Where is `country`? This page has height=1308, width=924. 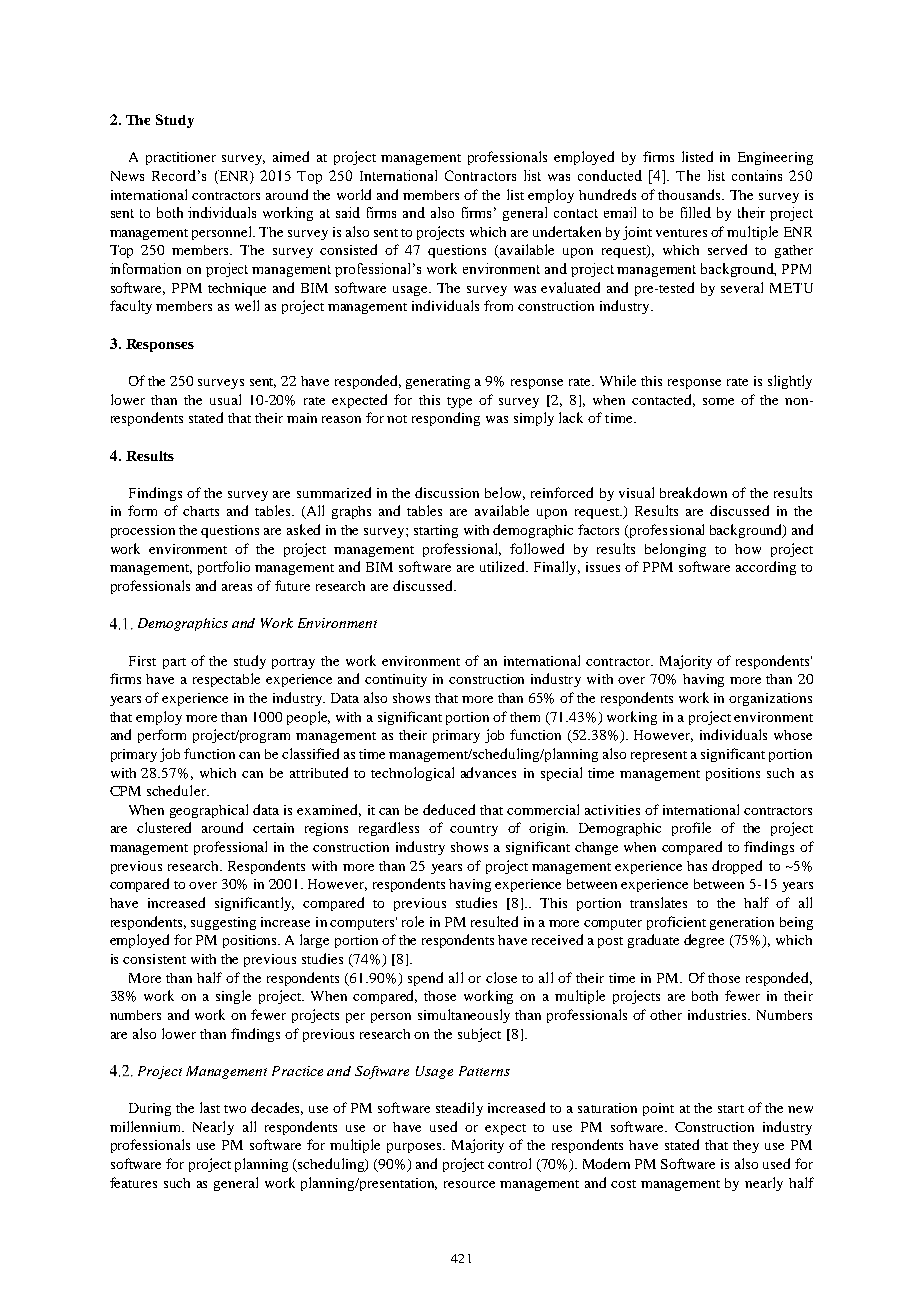
country is located at coordinates (474, 830).
